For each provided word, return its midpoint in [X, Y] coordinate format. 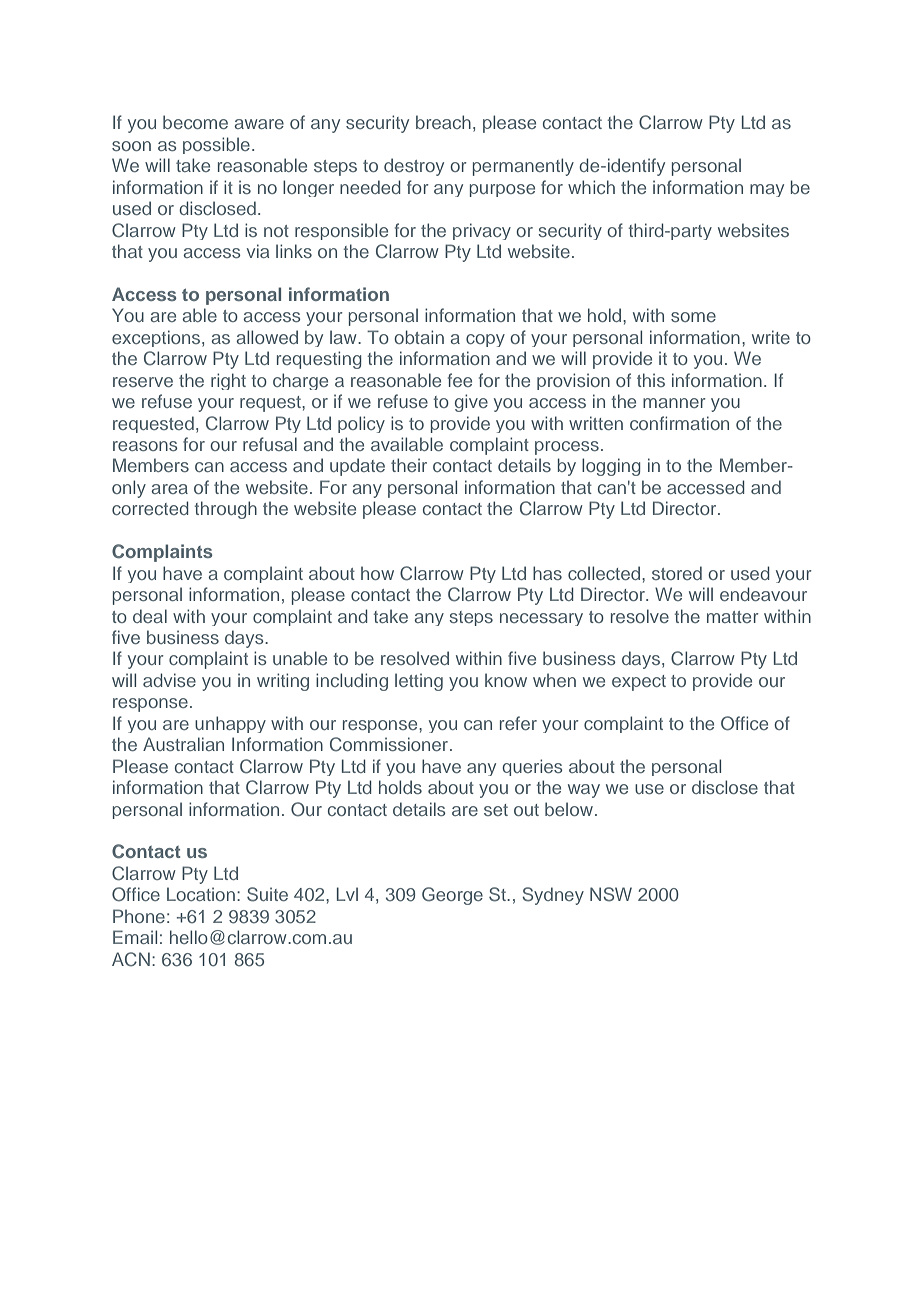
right [228, 381]
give [471, 403]
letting [419, 682]
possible [216, 145]
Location [201, 894]
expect [639, 683]
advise [169, 680]
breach [443, 122]
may [767, 190]
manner [674, 403]
